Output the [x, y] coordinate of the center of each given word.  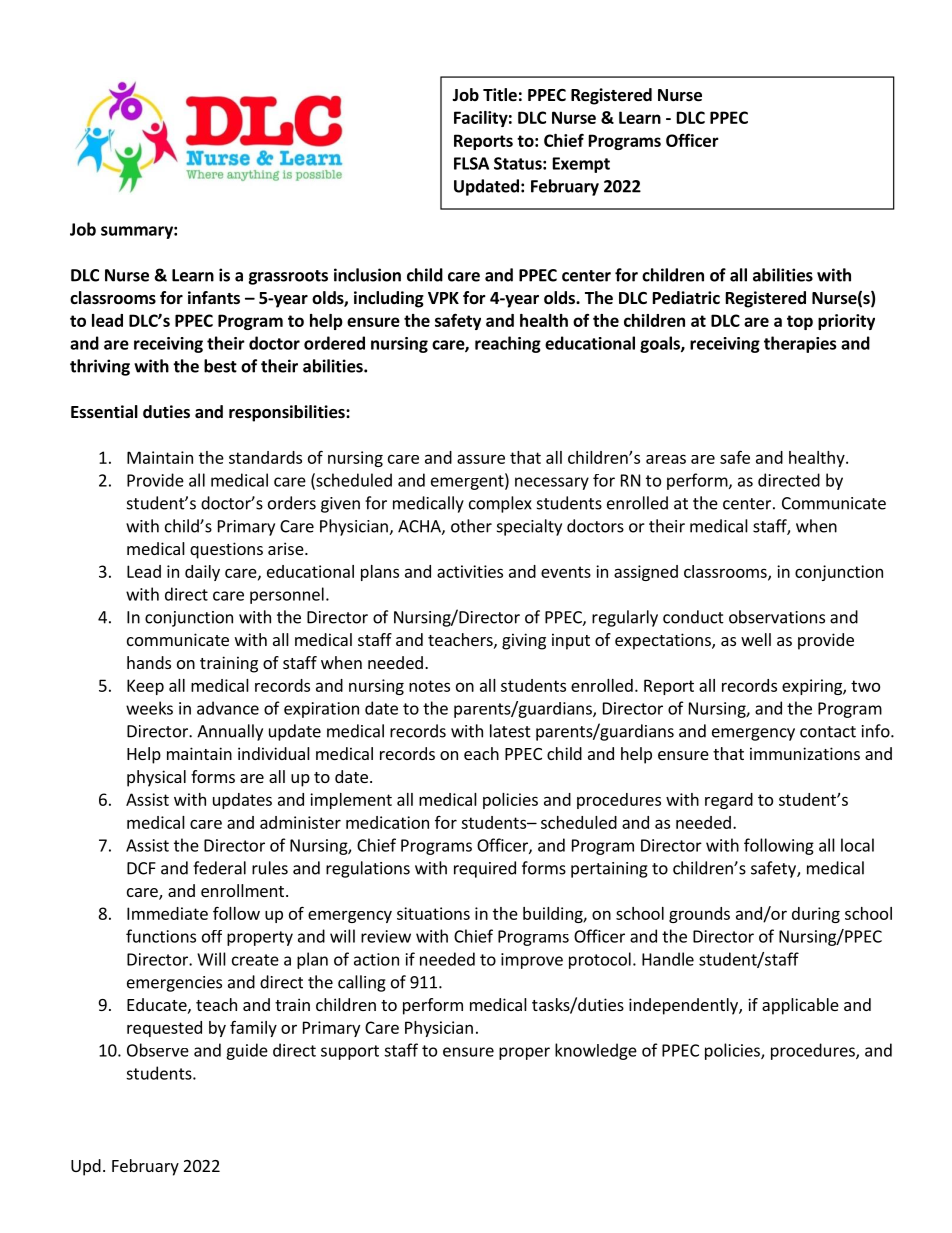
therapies [800, 344]
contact [828, 732]
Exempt [581, 165]
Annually [230, 732]
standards [265, 457]
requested [164, 1029]
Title [500, 95]
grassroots [288, 277]
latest [510, 731]
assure [481, 459]
